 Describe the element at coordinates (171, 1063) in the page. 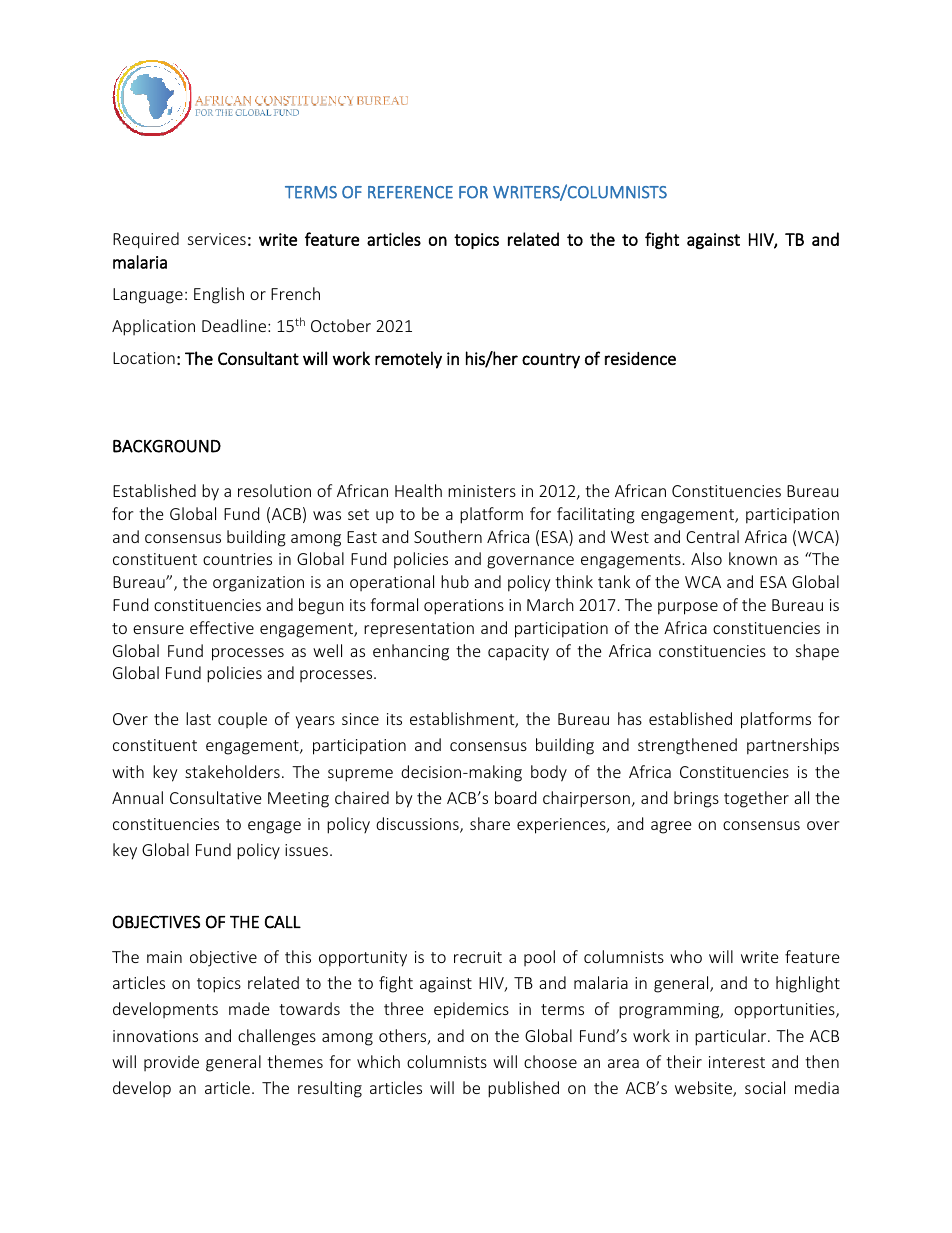

I see `provide` at that location.
